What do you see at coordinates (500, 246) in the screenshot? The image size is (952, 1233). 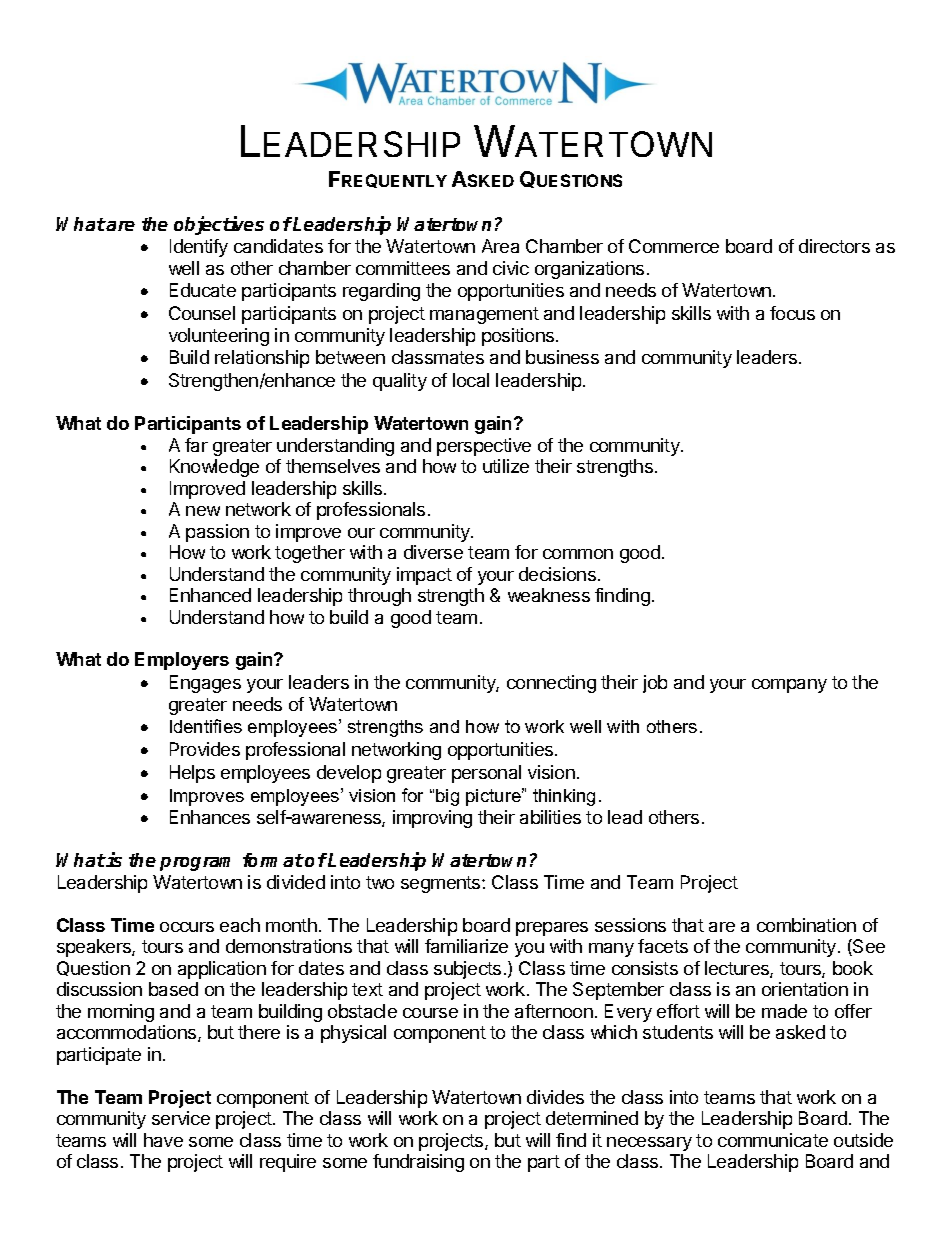 I see `Area` at bounding box center [500, 246].
